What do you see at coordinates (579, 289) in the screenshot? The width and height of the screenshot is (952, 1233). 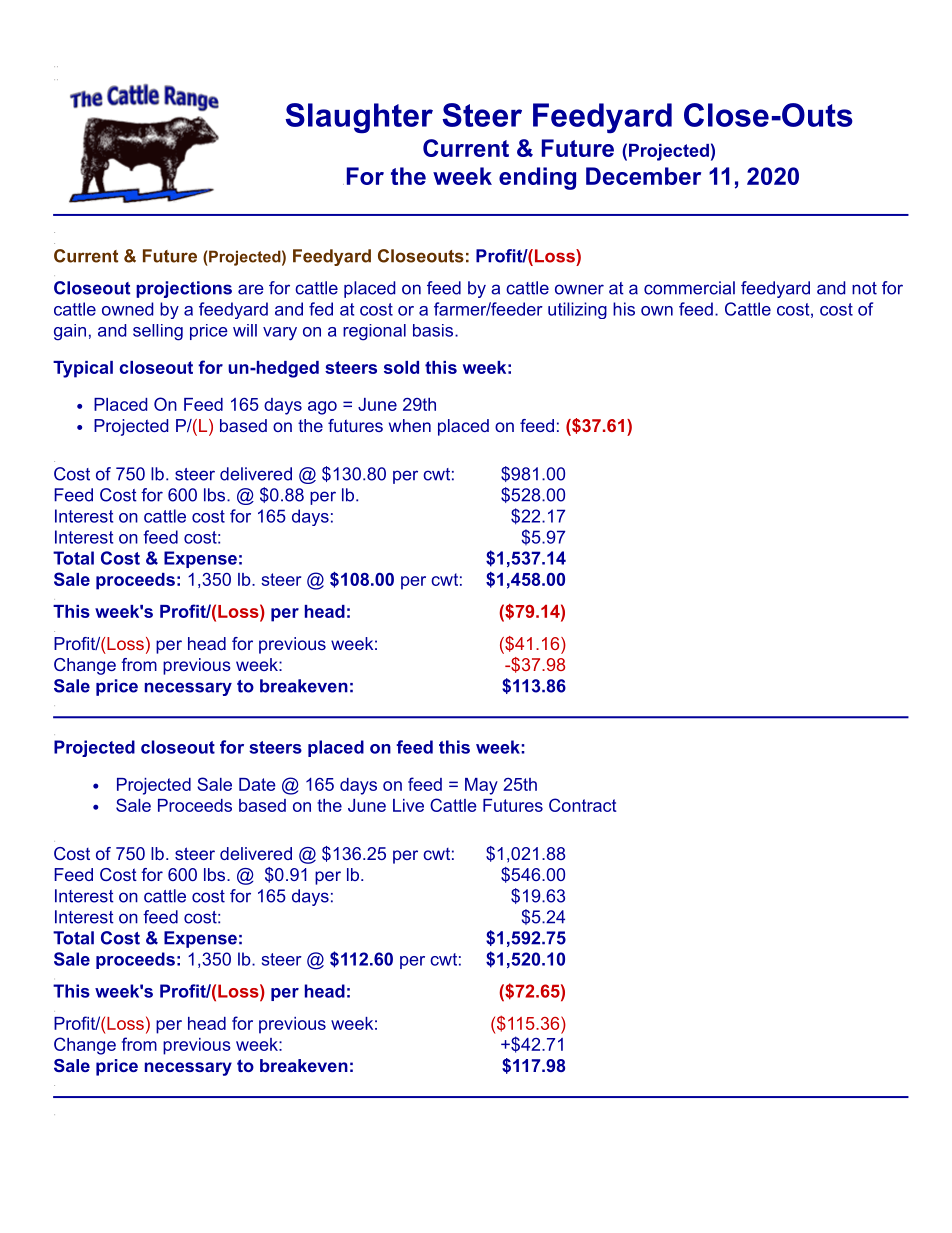 I see `owner` at bounding box center [579, 289].
